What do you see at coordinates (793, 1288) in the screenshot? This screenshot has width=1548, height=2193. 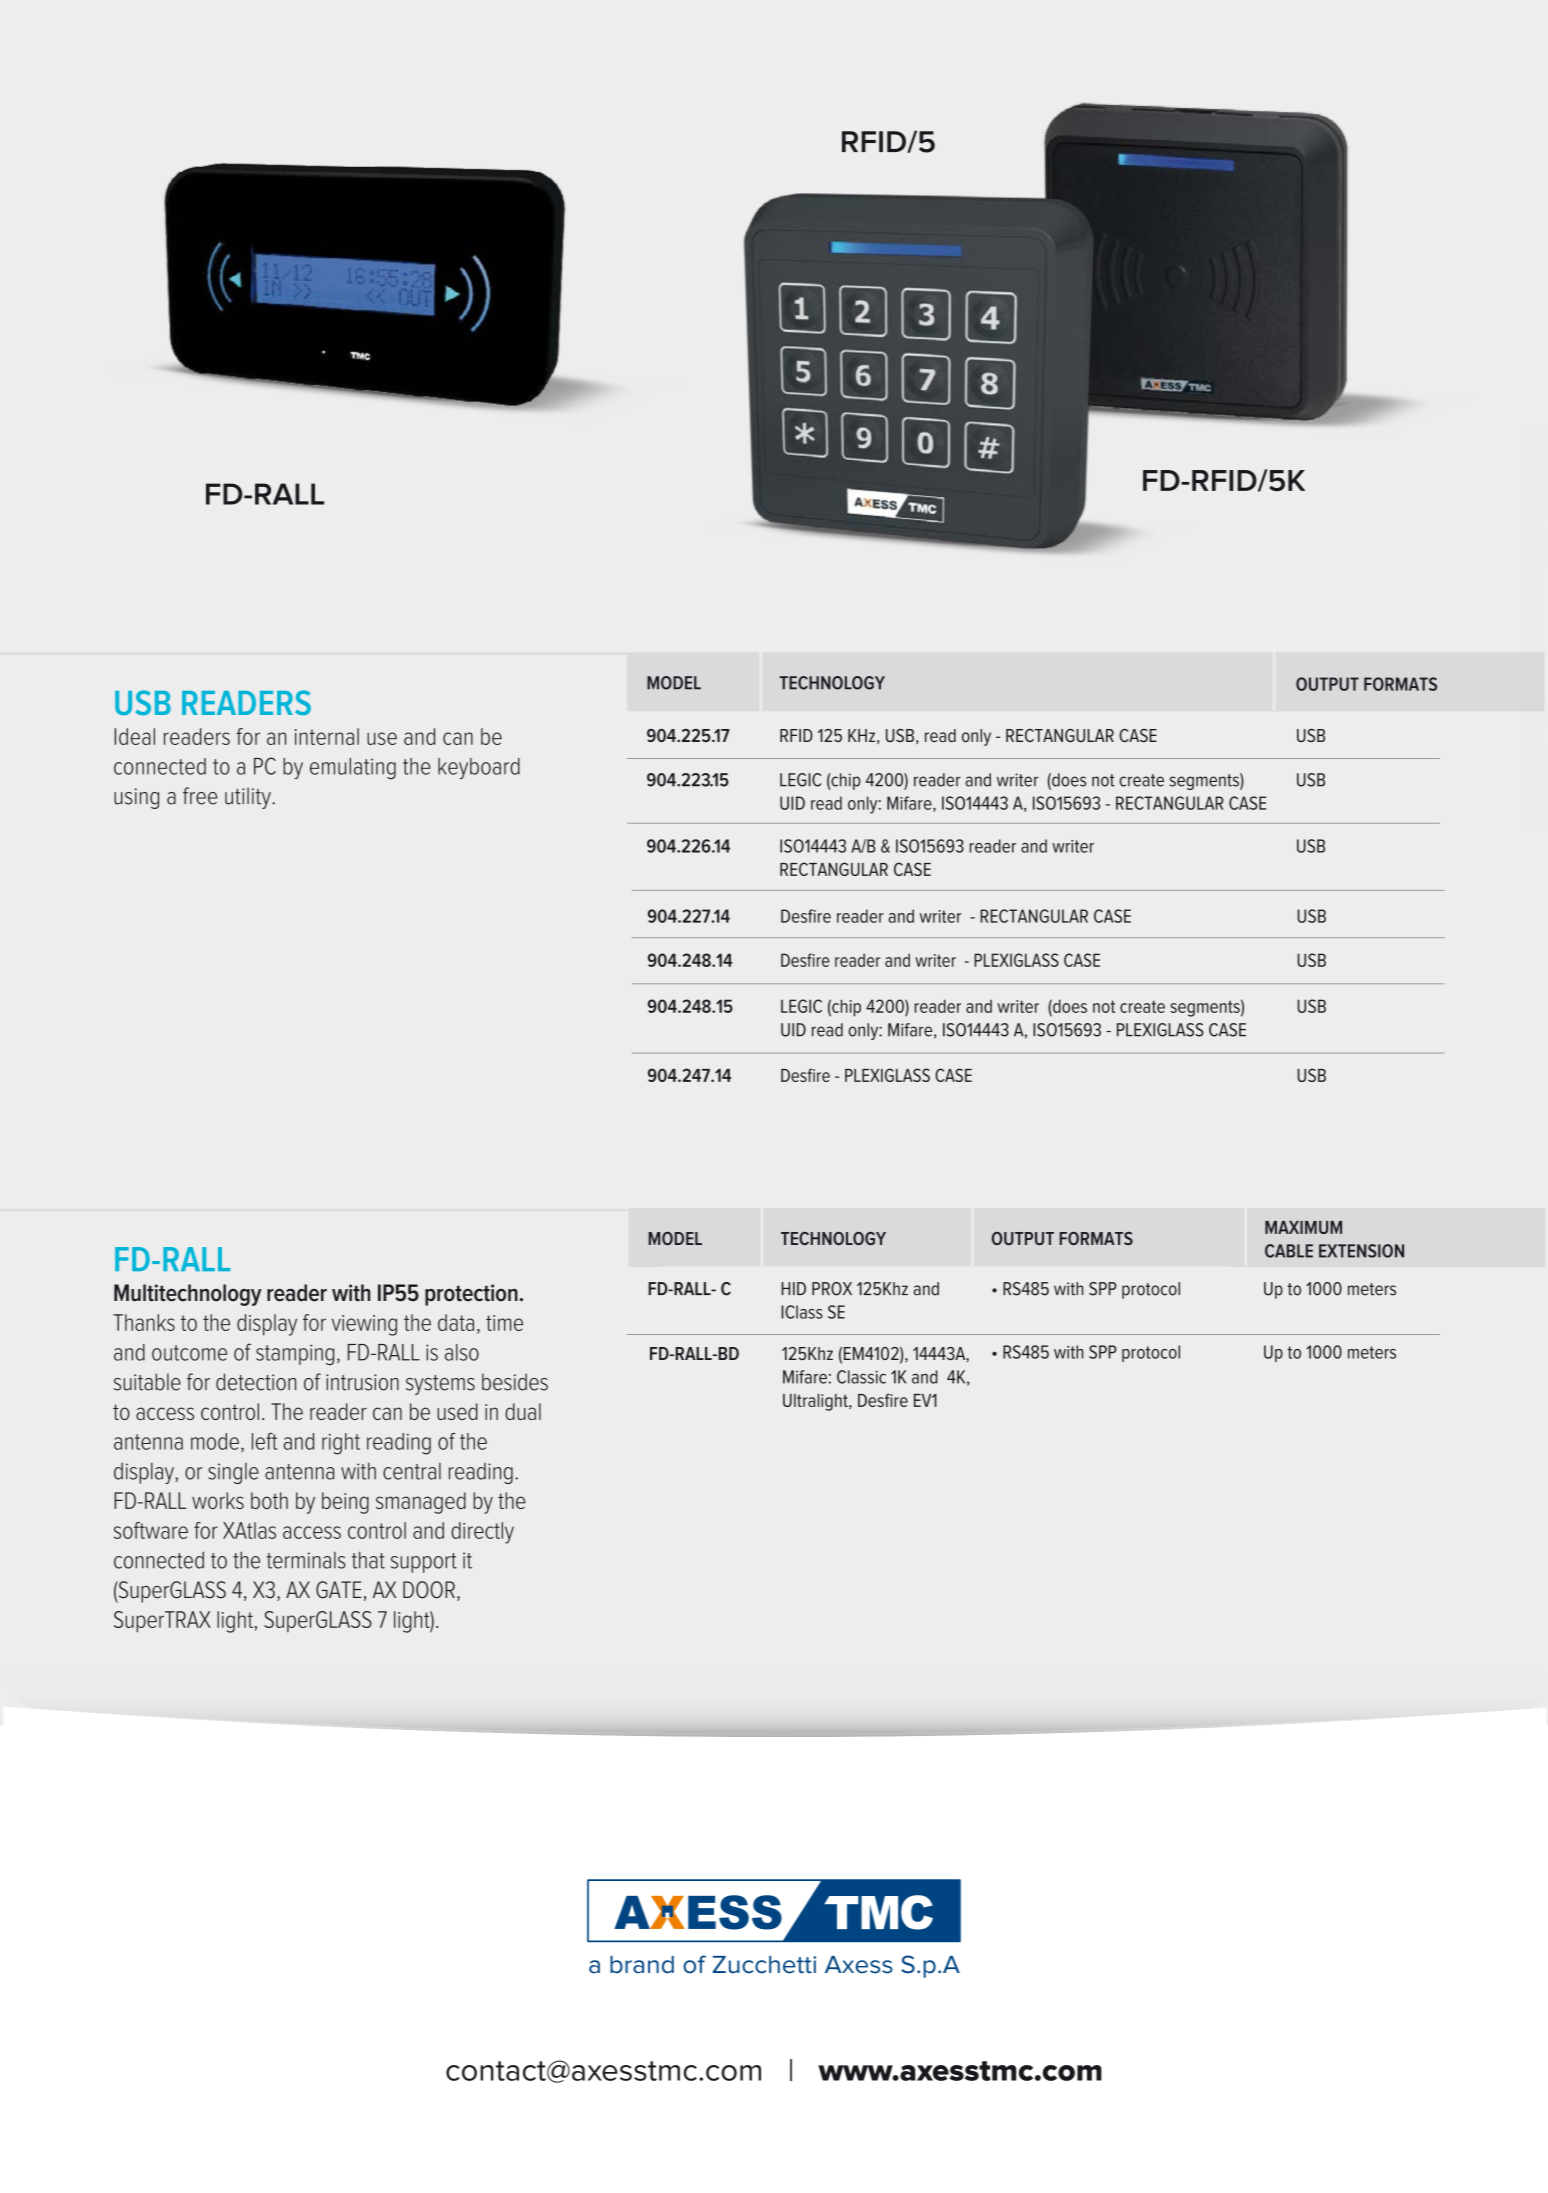 I see `HID` at bounding box center [793, 1288].
